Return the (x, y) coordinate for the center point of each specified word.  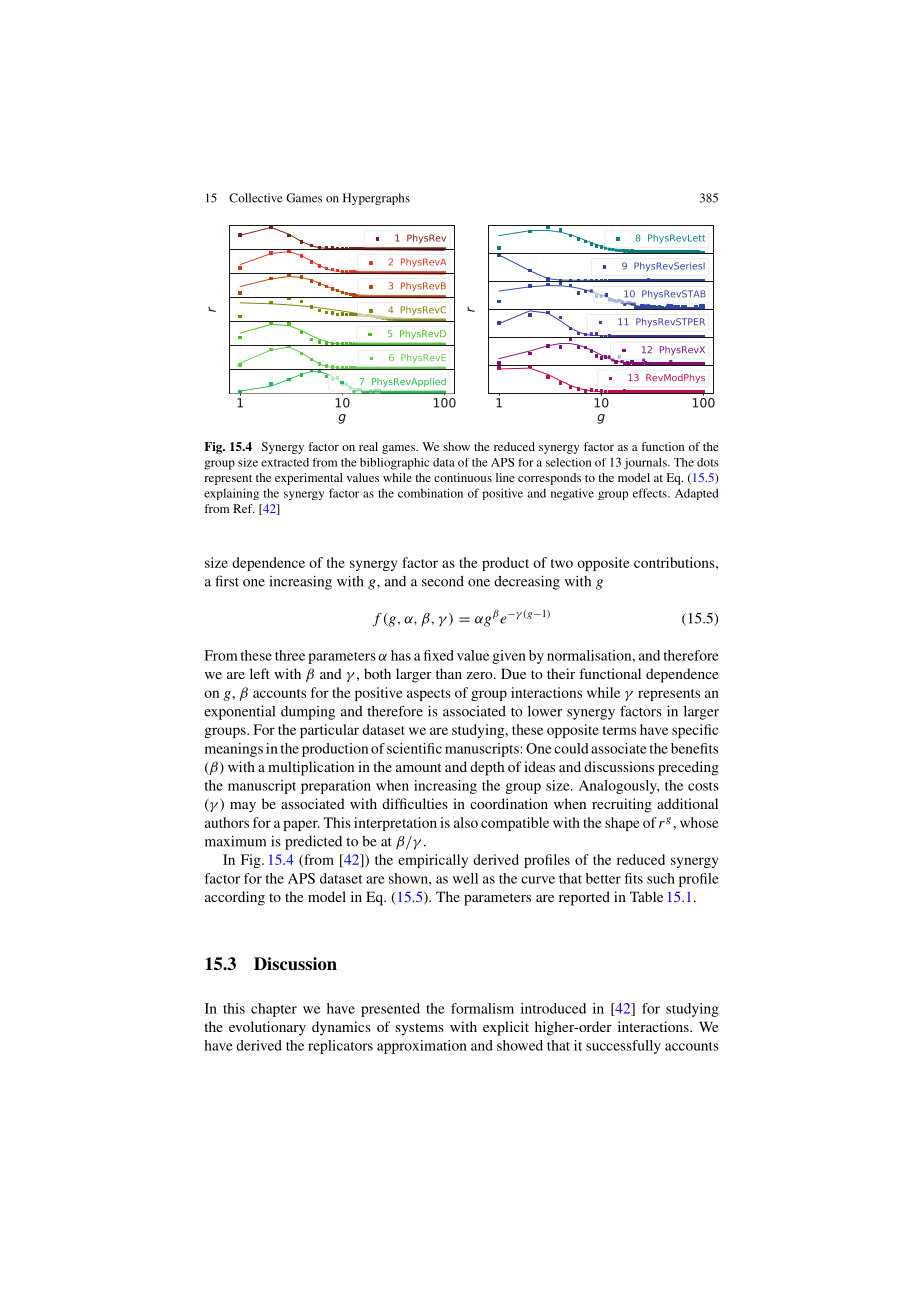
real (368, 446)
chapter (274, 1010)
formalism (482, 1008)
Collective (256, 198)
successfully (623, 1047)
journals (646, 464)
